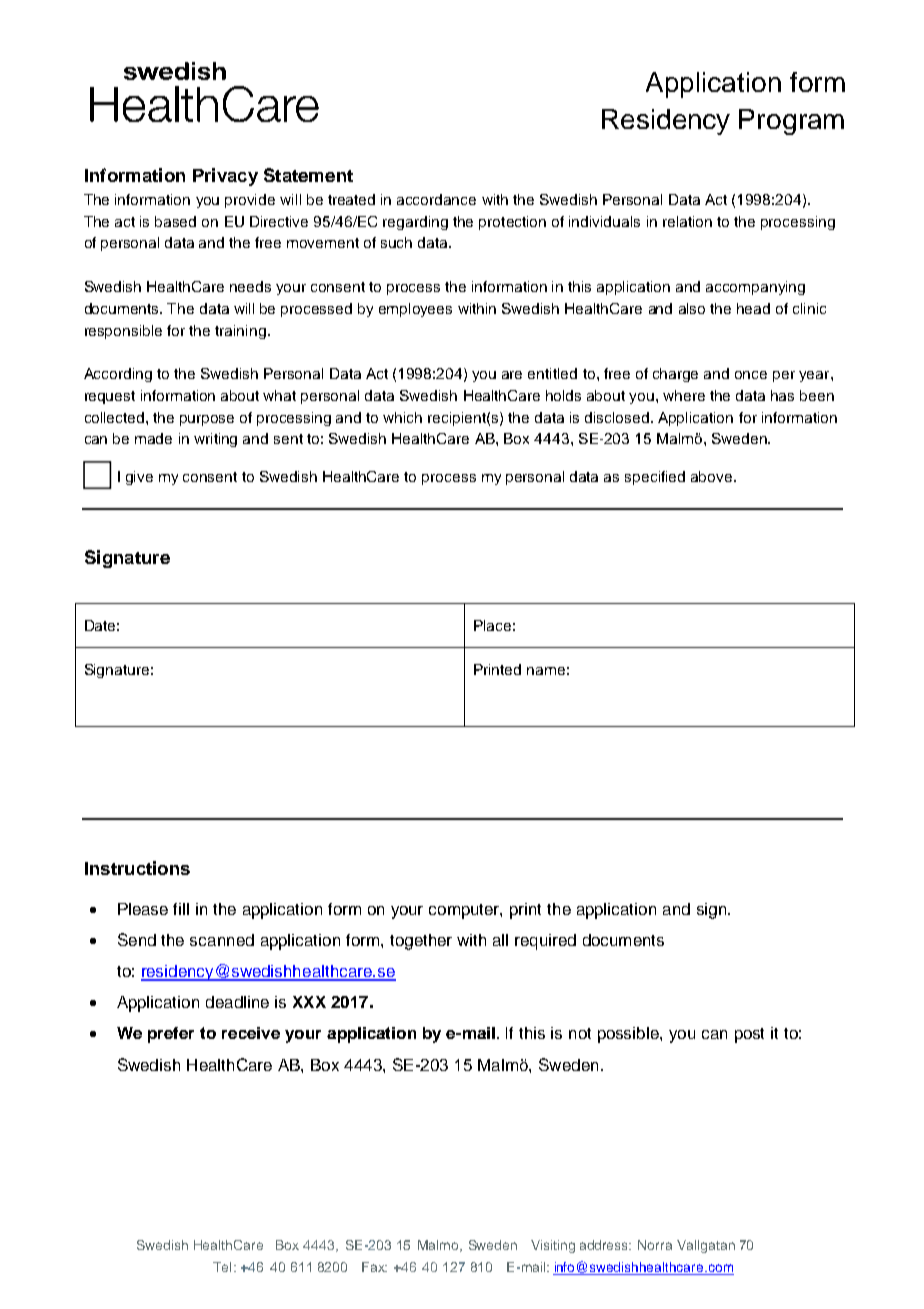 This document has height=1309, width=924. I want to click on Instructions, so click(137, 868).
